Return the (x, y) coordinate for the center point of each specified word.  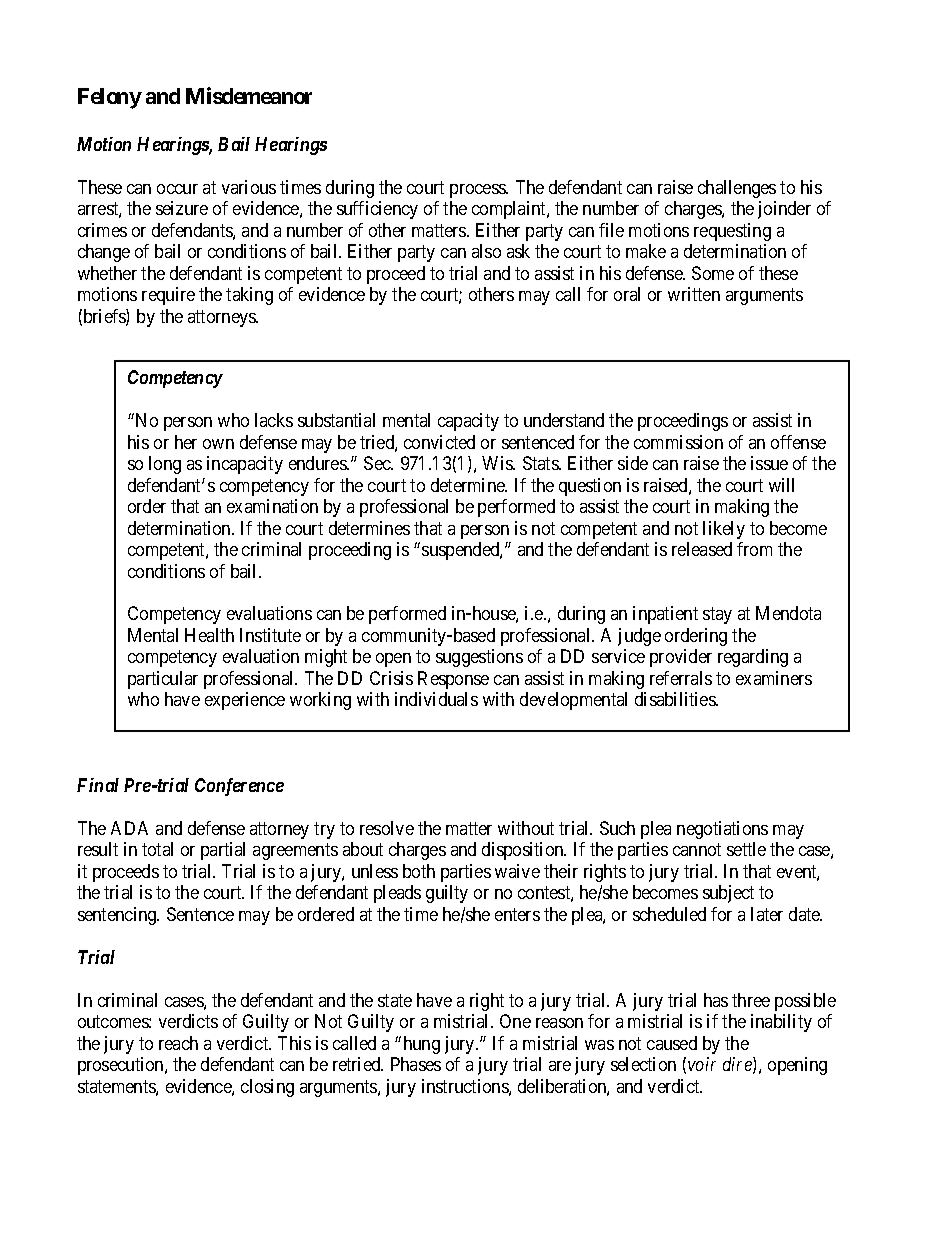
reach (178, 1043)
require (168, 296)
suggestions (479, 658)
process (478, 191)
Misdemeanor (249, 95)
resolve (387, 828)
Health (209, 635)
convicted (439, 442)
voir (702, 1064)
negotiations (722, 830)
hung (422, 1045)
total (157, 849)
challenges (737, 189)
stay (717, 616)
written (694, 294)
